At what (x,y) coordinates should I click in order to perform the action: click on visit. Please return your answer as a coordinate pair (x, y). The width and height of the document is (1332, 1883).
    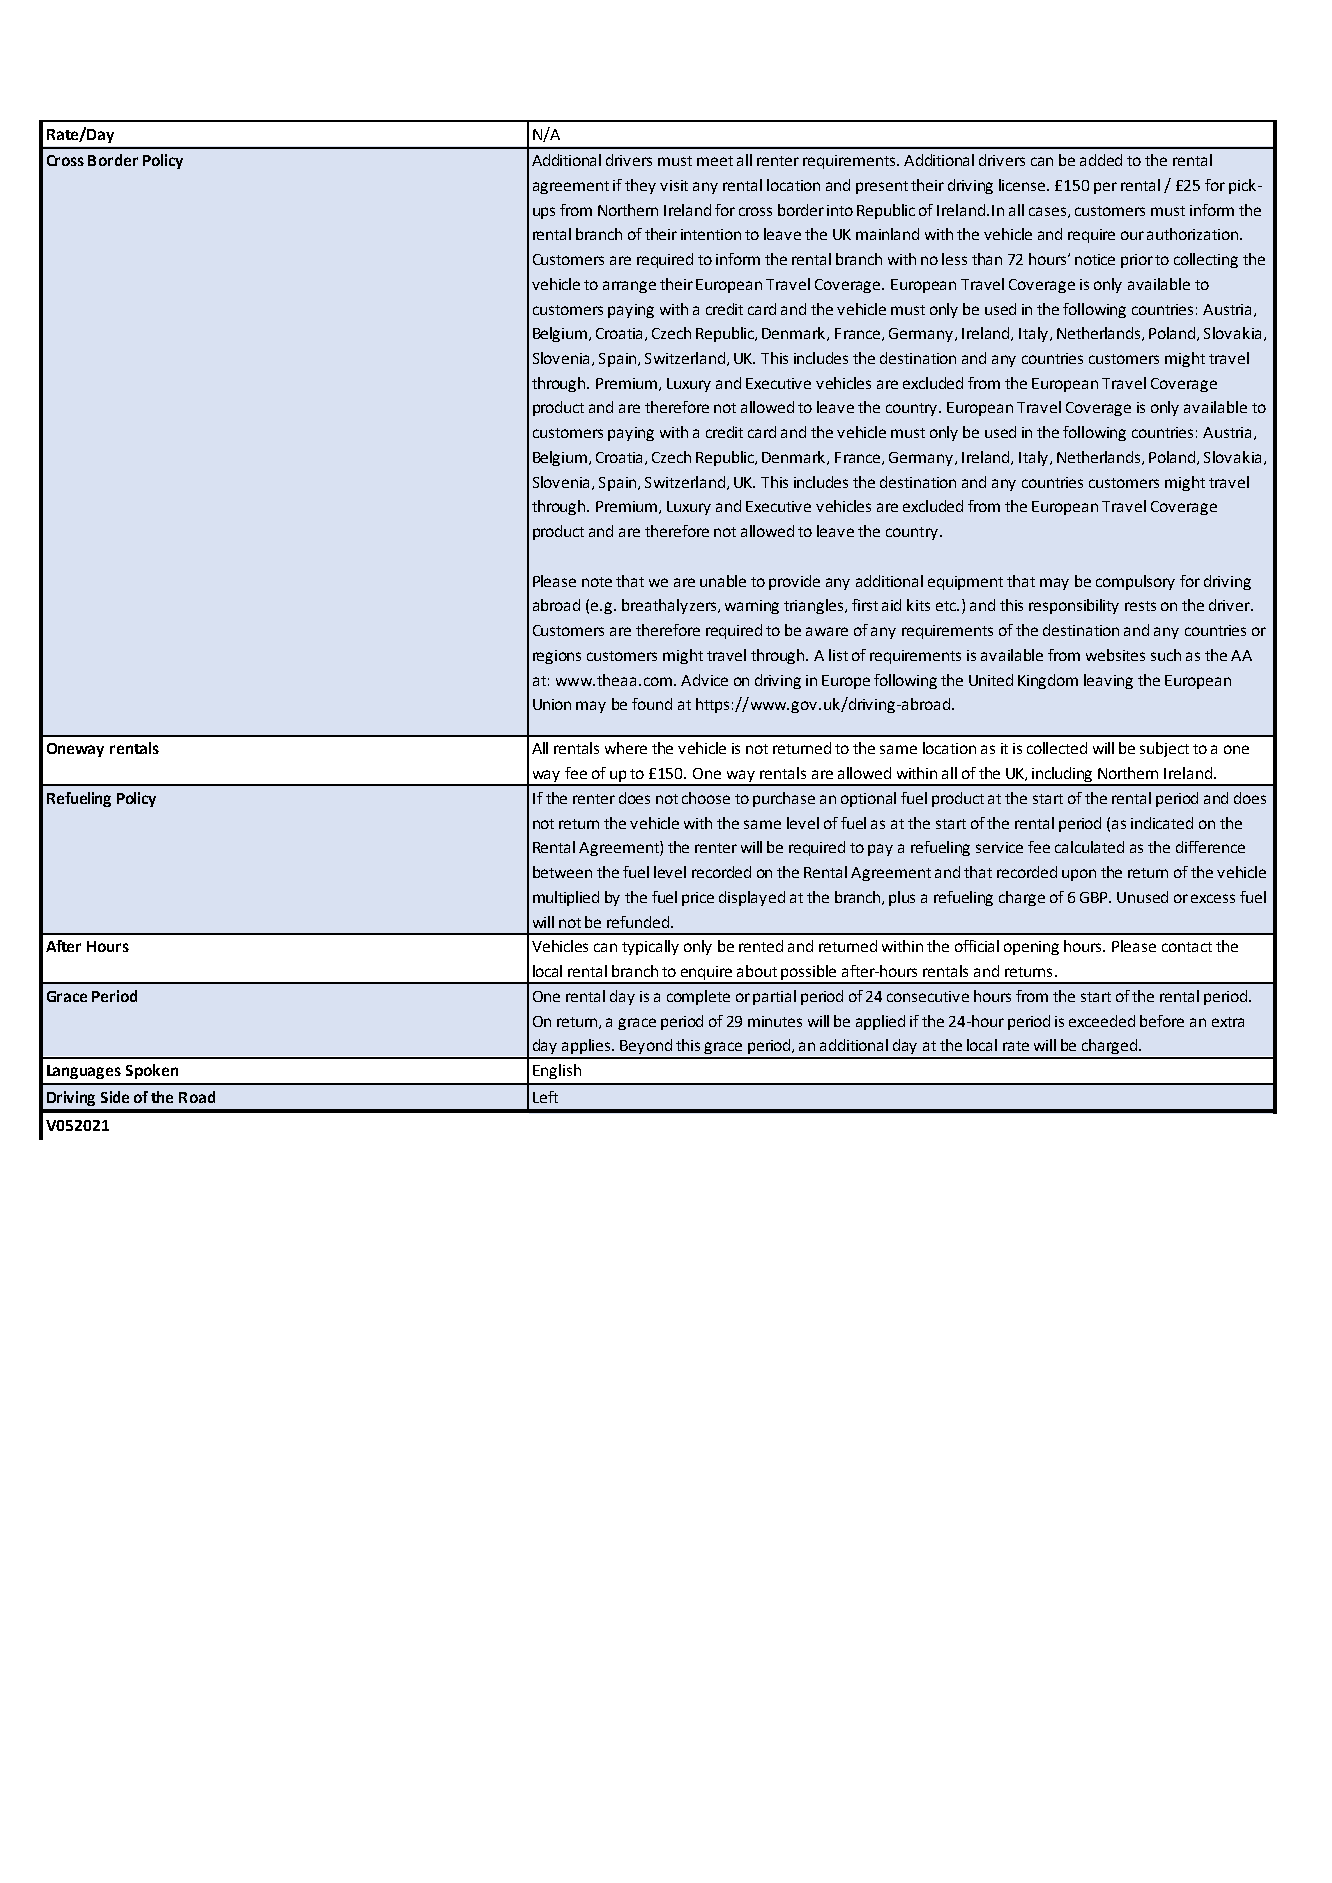
    Looking at the image, I should click on (674, 185).
